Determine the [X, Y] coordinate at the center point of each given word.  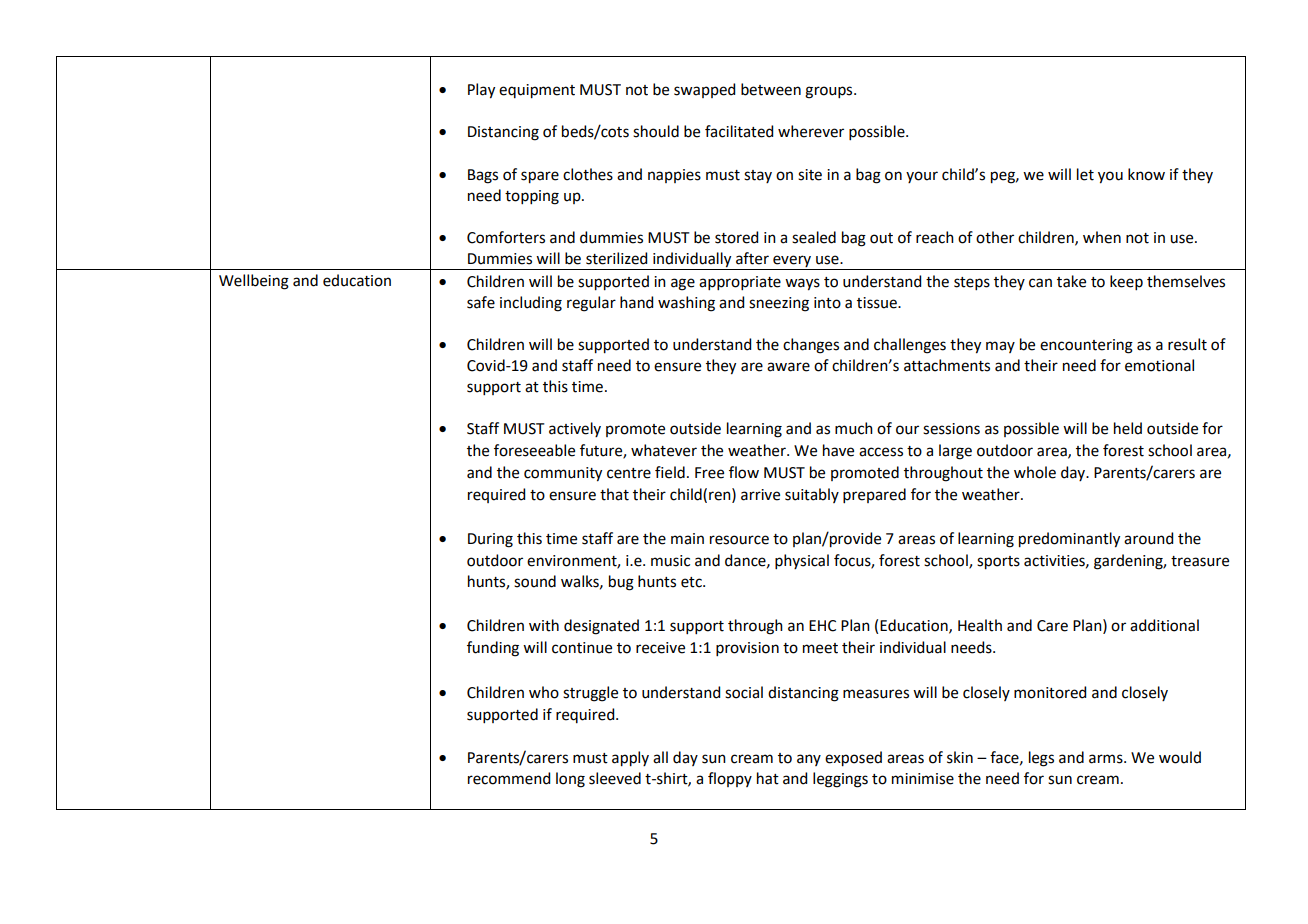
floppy [730, 779]
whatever [664, 450]
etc [692, 582]
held [1128, 428]
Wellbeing [254, 282]
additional [1164, 625]
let [1085, 174]
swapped [704, 90]
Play [481, 91]
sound [535, 581]
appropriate [740, 283]
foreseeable [534, 450]
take [1071, 281]
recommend [509, 778]
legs [1041, 759]
